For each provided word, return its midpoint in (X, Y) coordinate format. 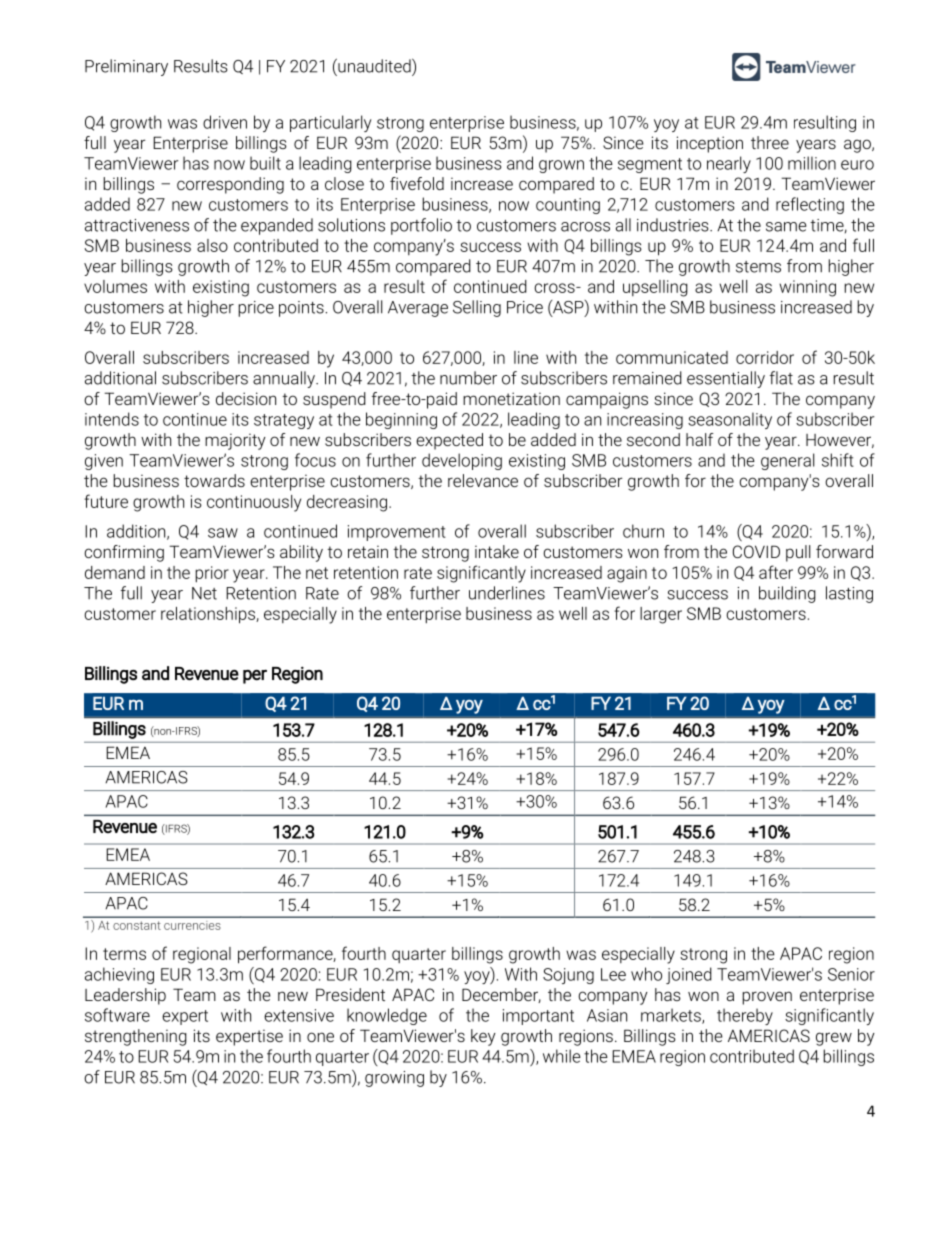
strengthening (136, 1037)
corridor (765, 357)
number (468, 378)
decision (246, 398)
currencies (192, 926)
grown (561, 166)
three (770, 142)
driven (225, 122)
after (776, 572)
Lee (613, 974)
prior (212, 574)
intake (497, 551)
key (483, 1037)
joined (689, 975)
